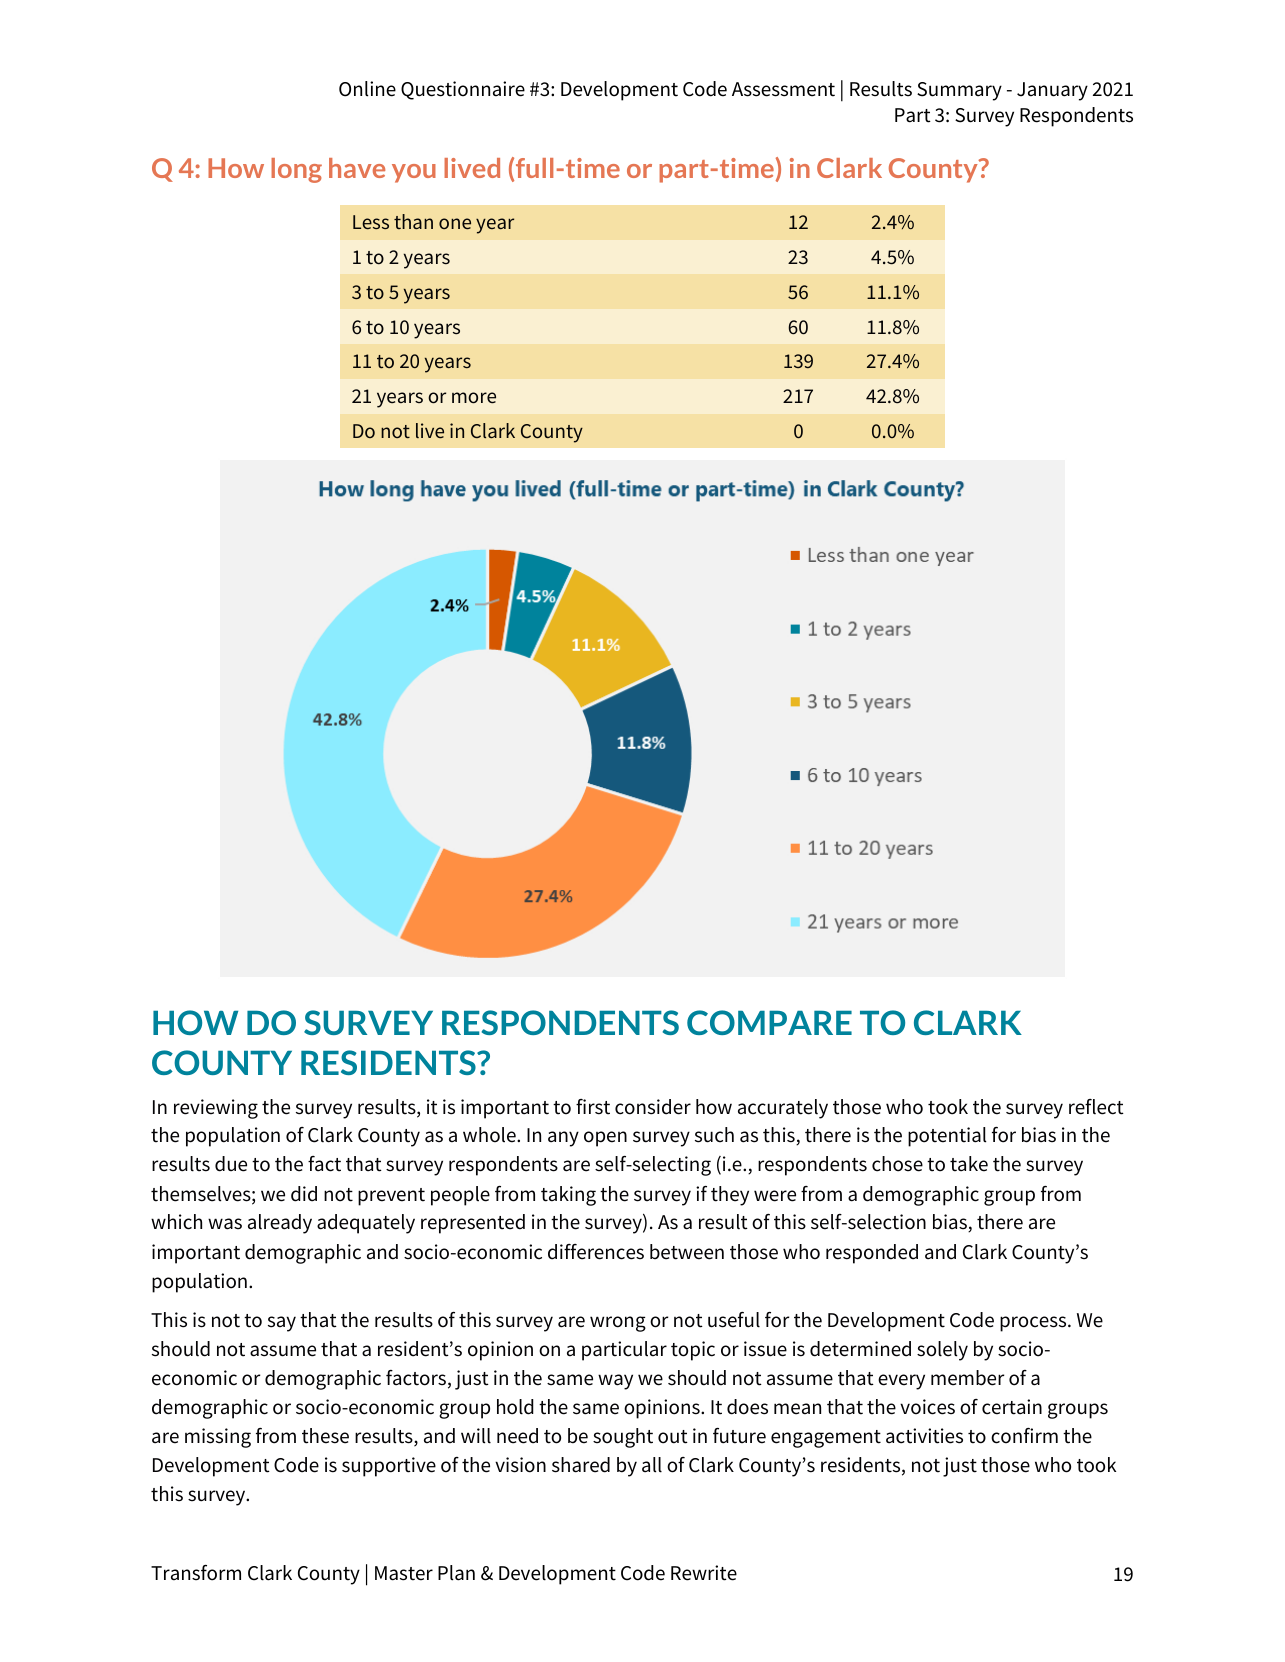 The height and width of the document is (1662, 1285). Describe the element at coordinates (196, 1573) in the document. I see `Transform` at that location.
